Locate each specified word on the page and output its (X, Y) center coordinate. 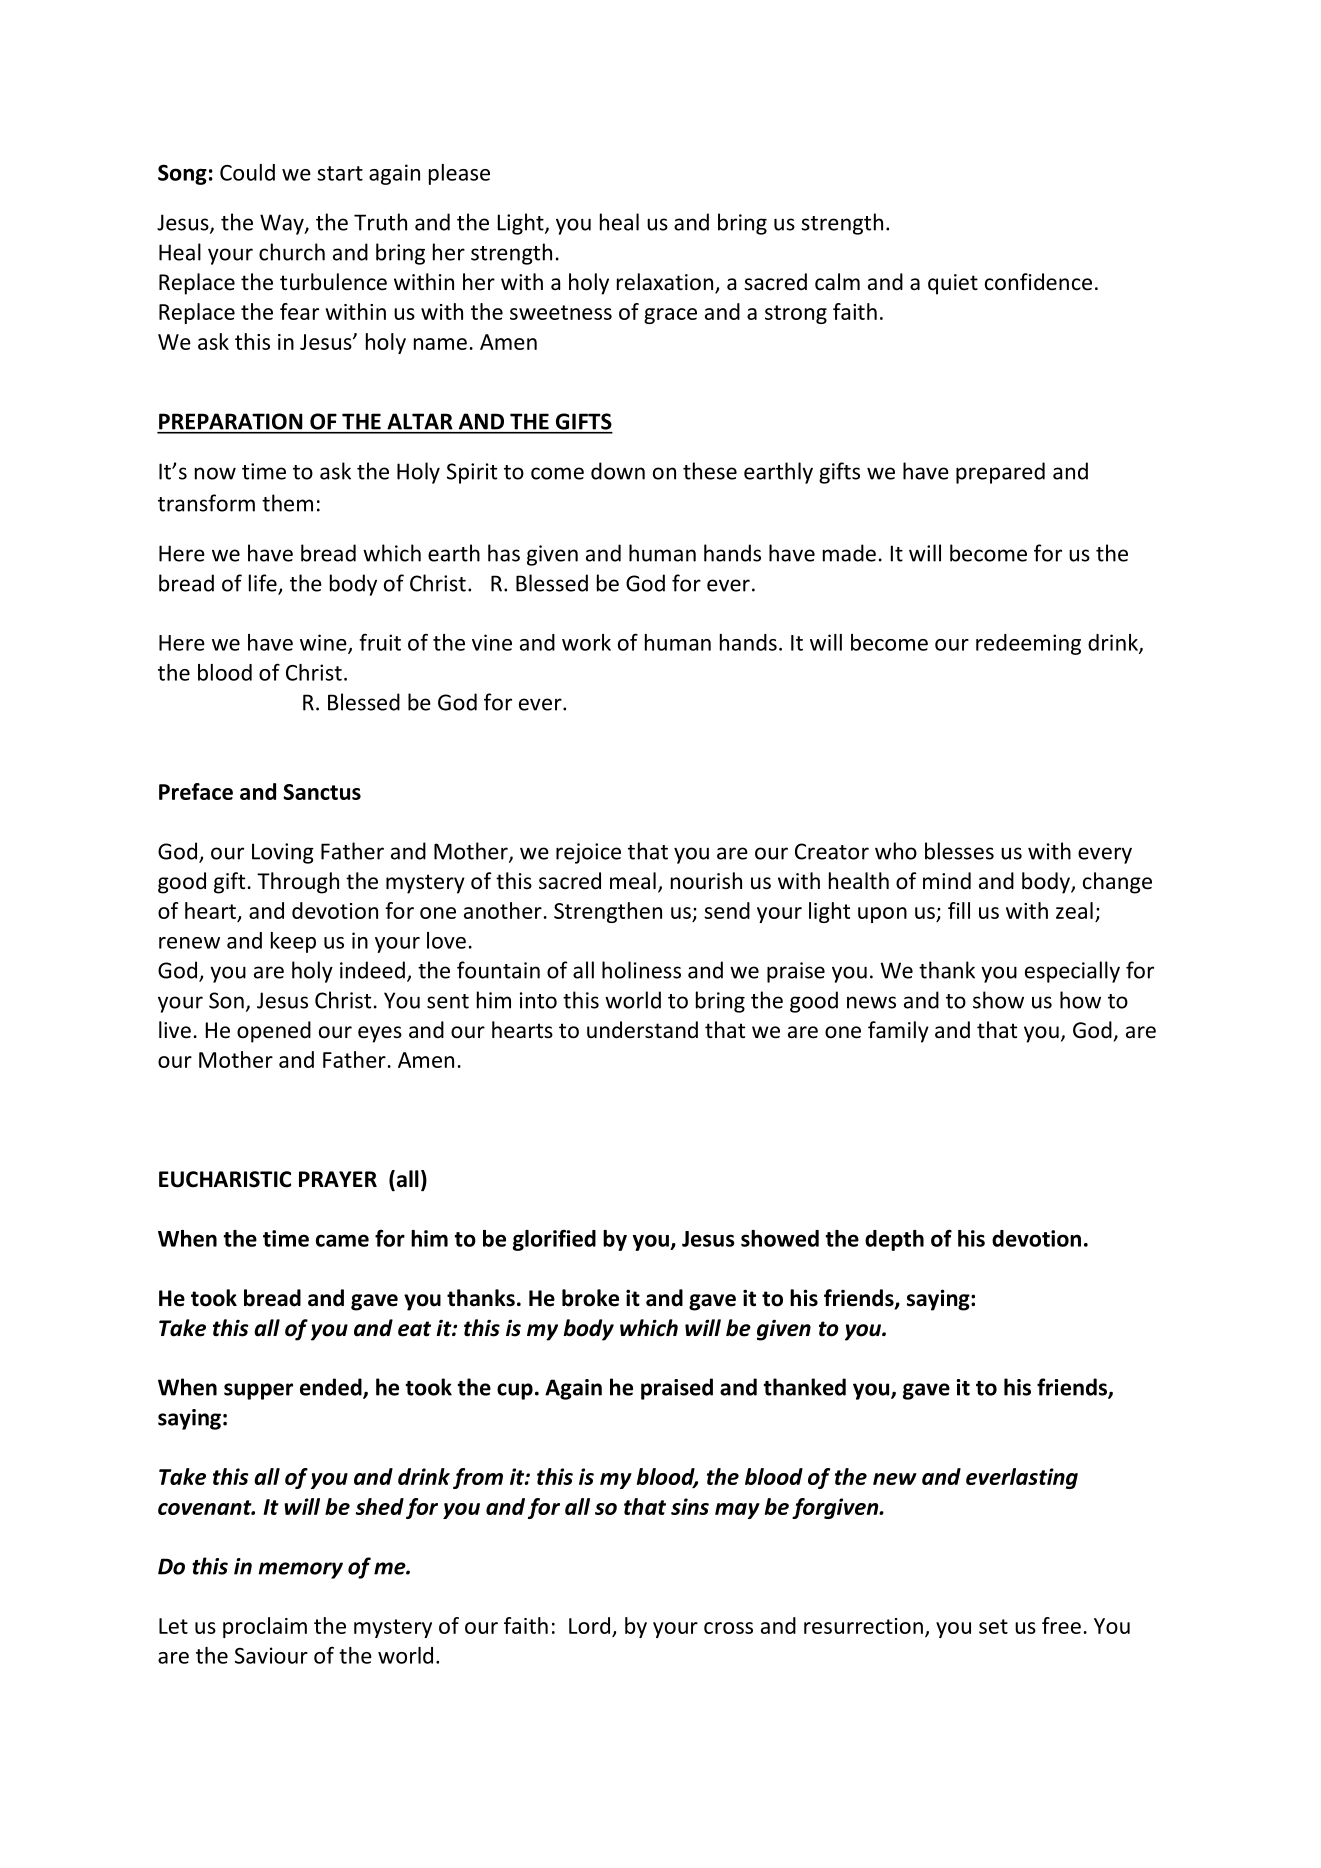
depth (894, 1240)
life (264, 584)
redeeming (1028, 644)
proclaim (265, 1627)
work (586, 642)
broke (590, 1298)
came (342, 1240)
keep (293, 942)
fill (959, 910)
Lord (589, 1625)
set (993, 1626)
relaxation (665, 282)
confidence (1038, 282)
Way (283, 224)
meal (633, 881)
